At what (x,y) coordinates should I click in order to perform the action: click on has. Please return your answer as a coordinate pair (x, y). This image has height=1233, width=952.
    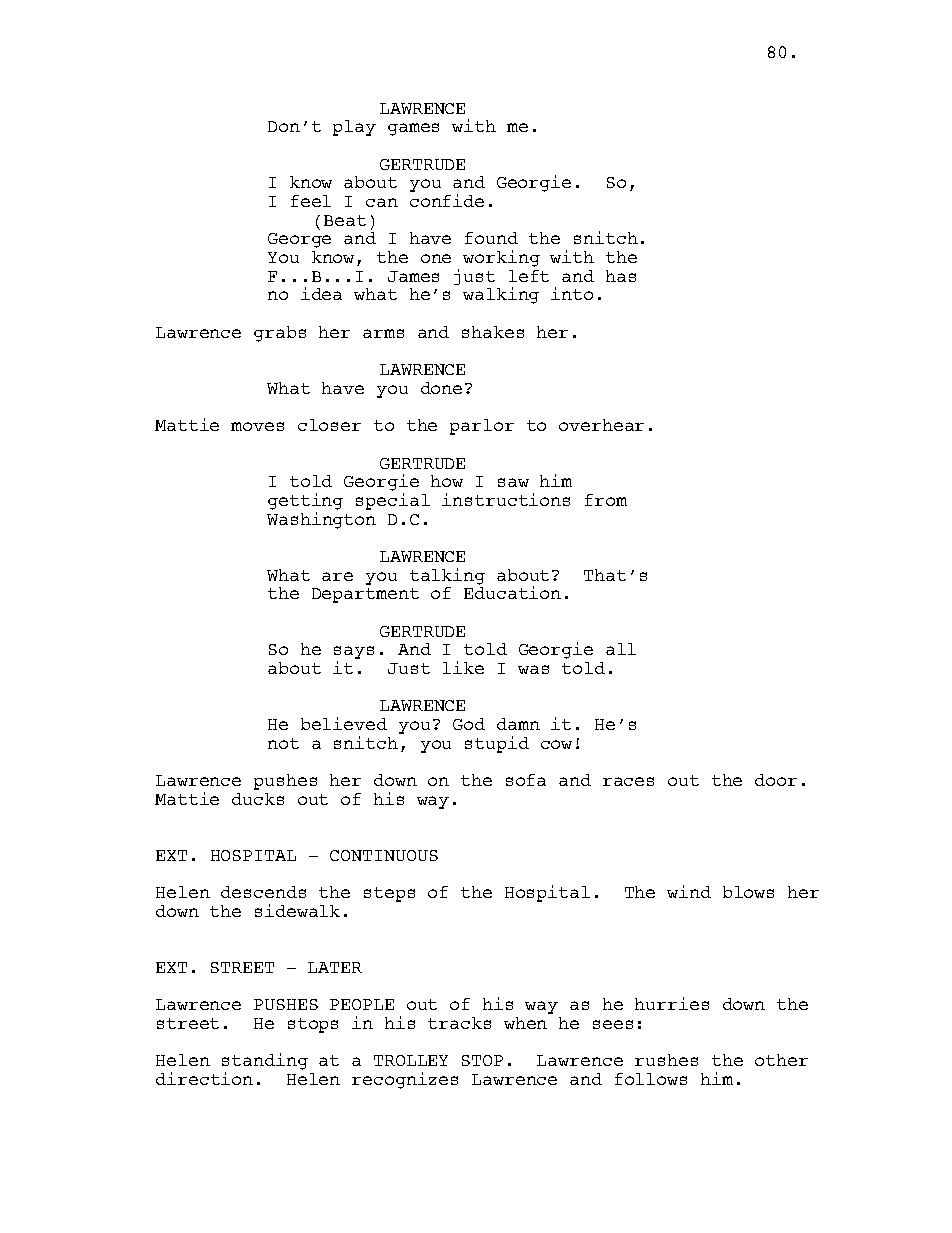
    Looking at the image, I should click on (621, 276).
